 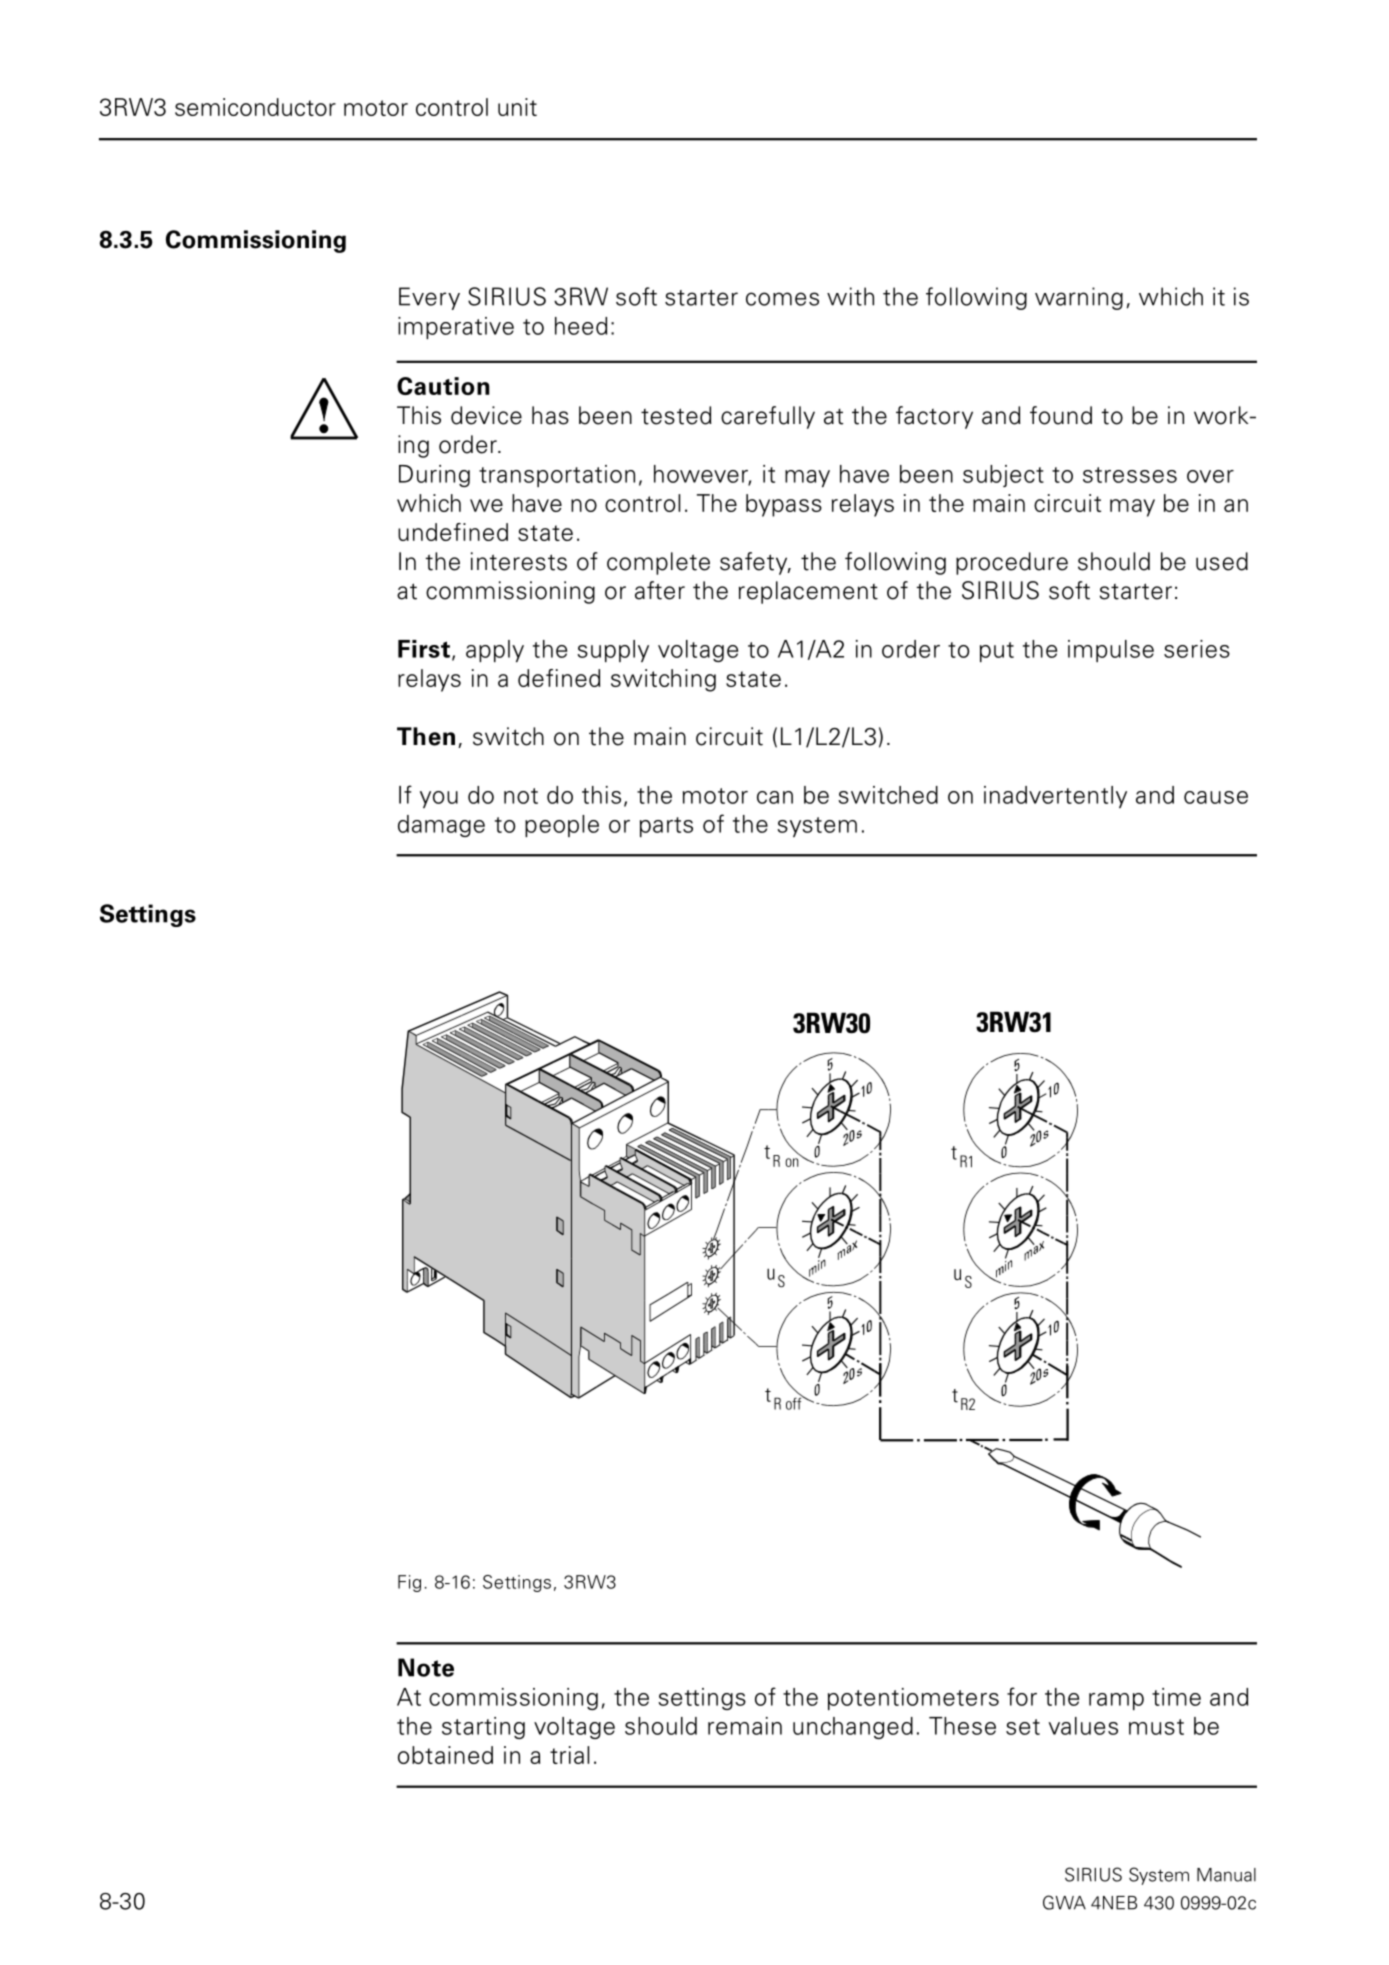 I want to click on damage, so click(x=441, y=826).
